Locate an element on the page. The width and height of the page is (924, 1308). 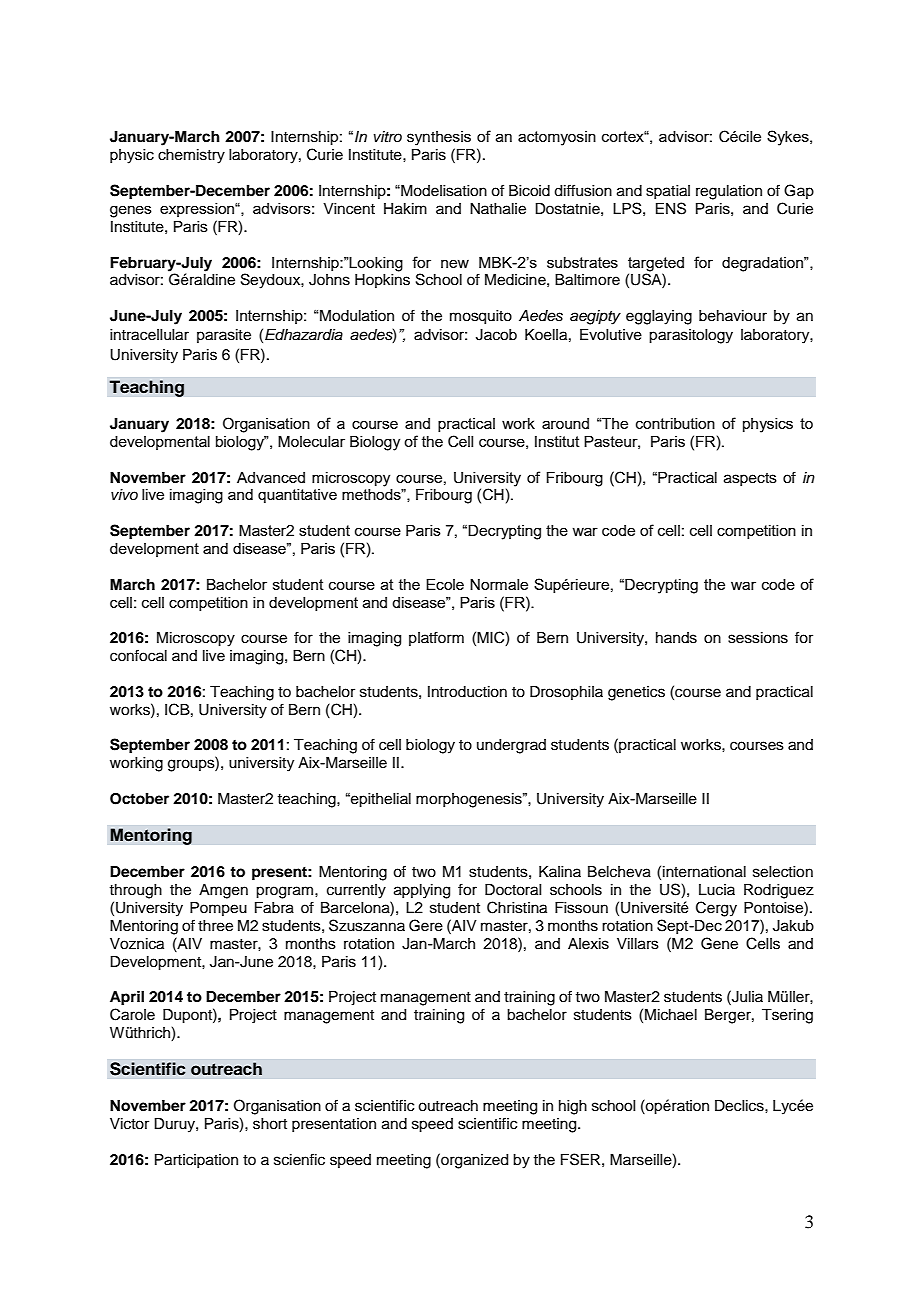
regulation is located at coordinates (729, 192).
